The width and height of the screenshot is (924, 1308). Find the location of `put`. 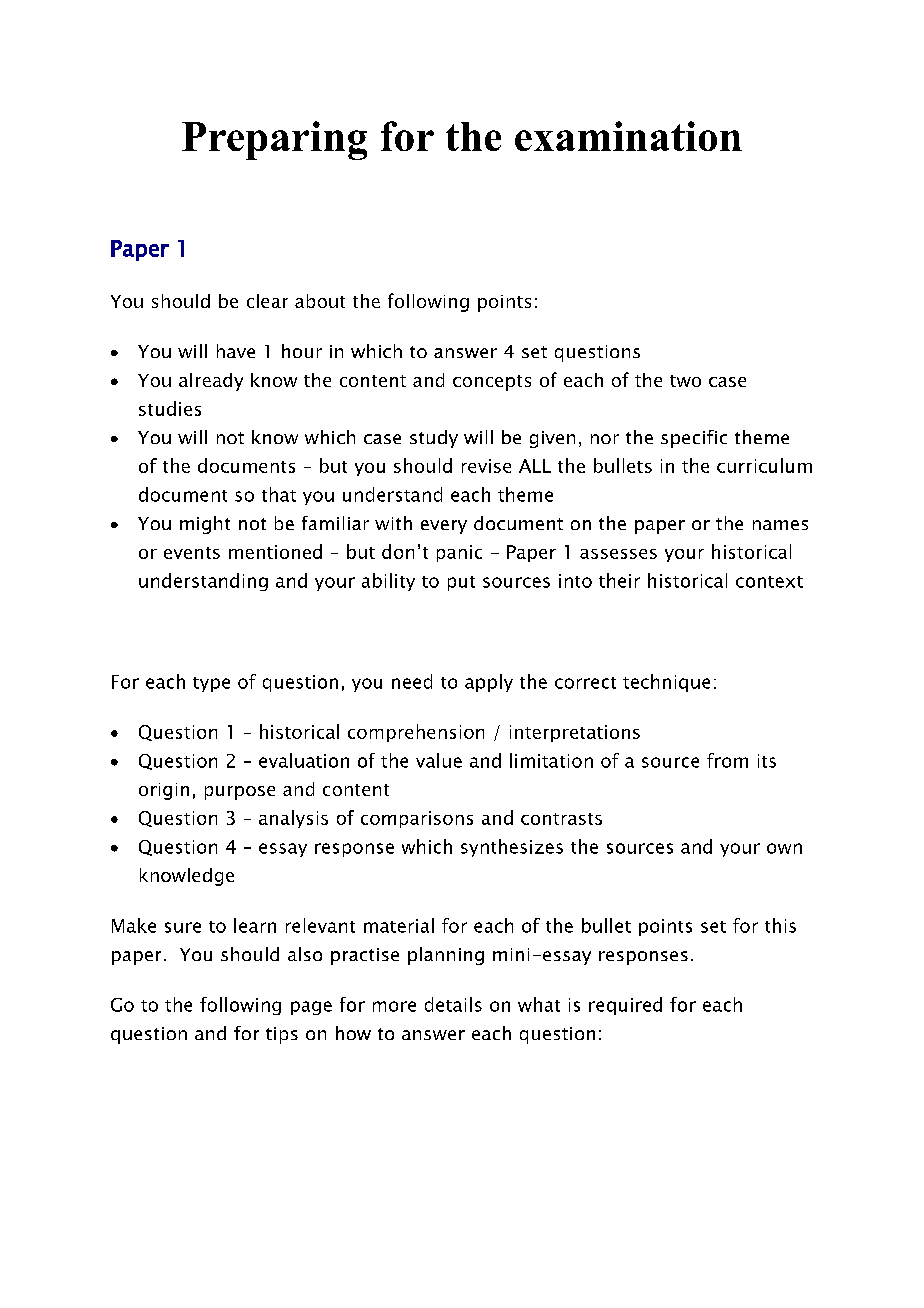

put is located at coordinates (461, 583).
